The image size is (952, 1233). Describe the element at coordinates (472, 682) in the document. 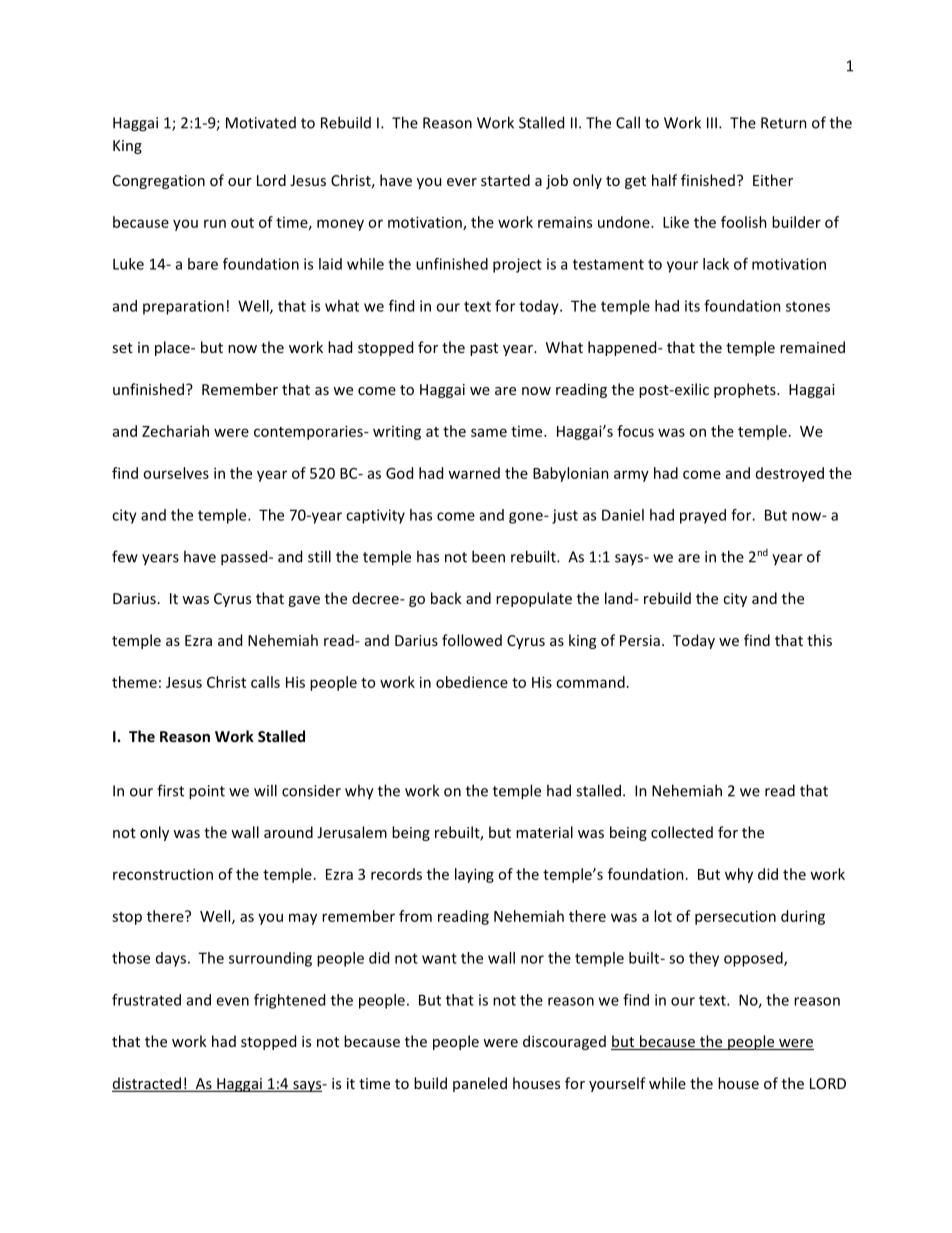

I see `obedience` at that location.
